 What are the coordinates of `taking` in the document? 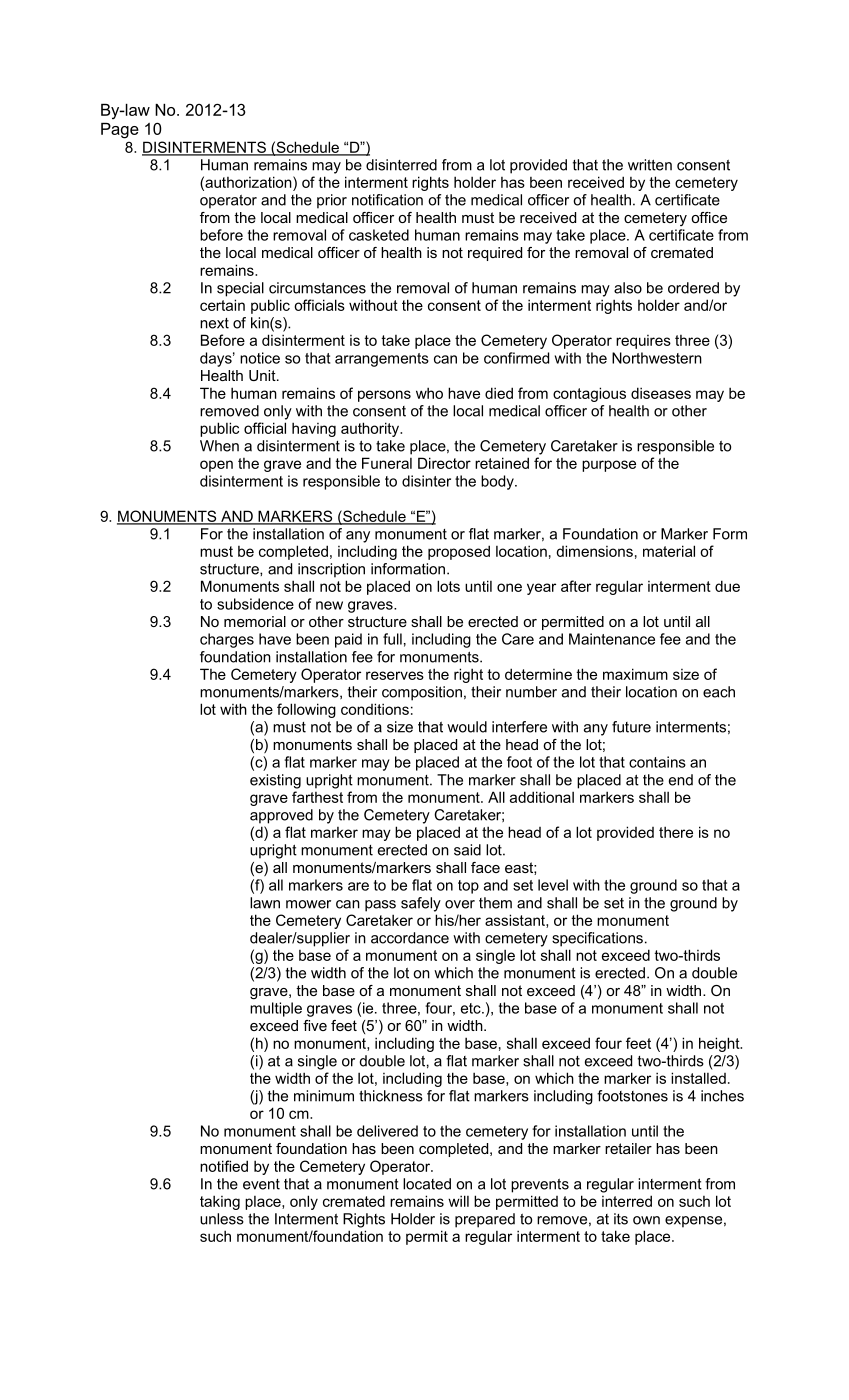 It's located at (220, 1202).
